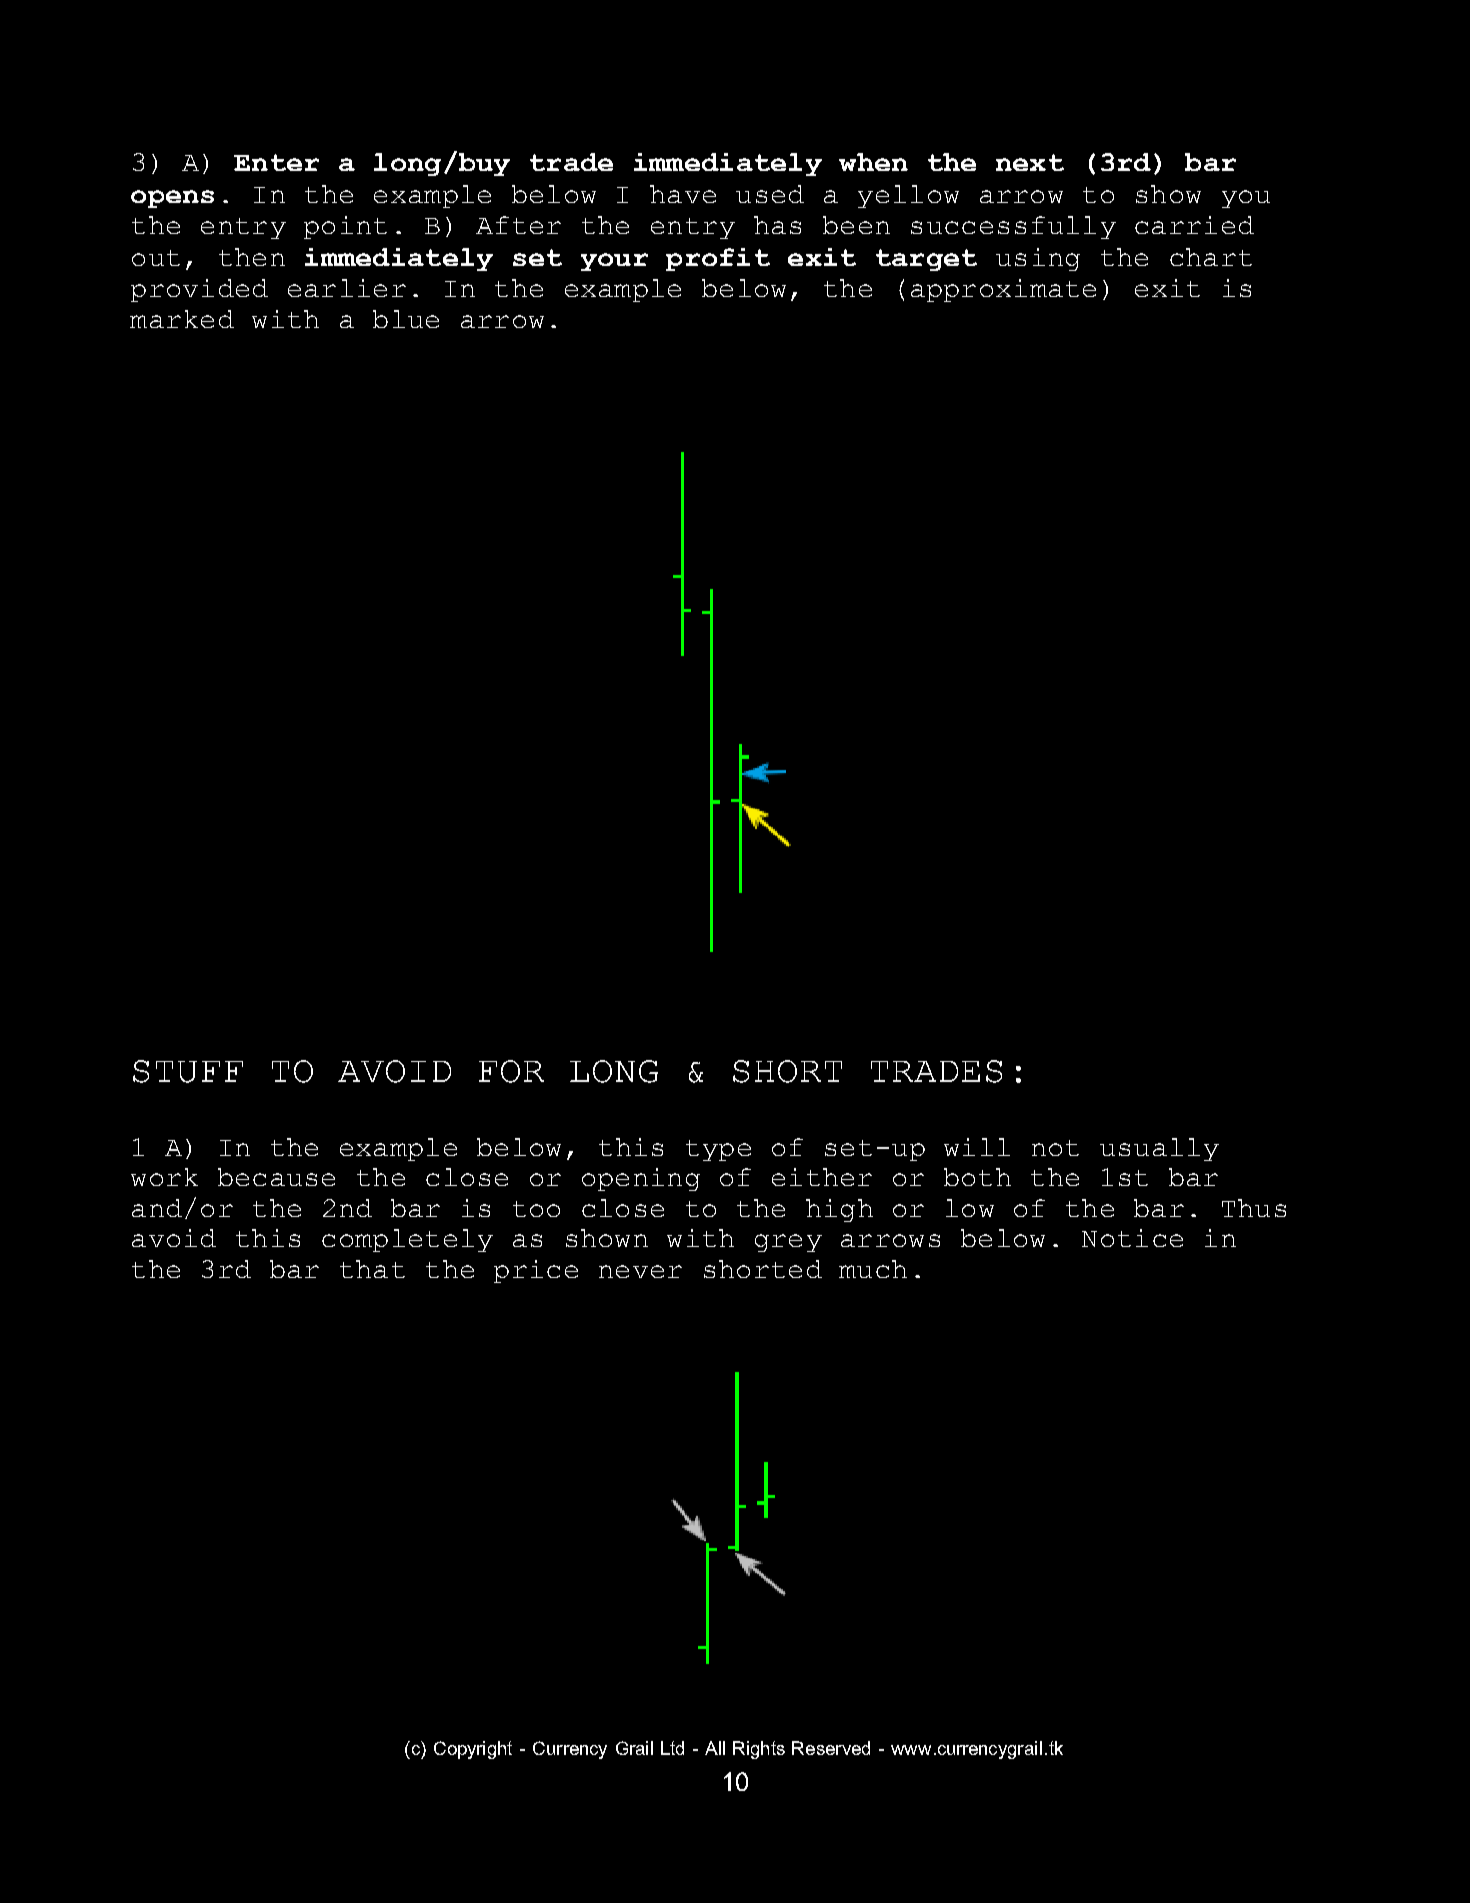  I want to click on have, so click(683, 194).
